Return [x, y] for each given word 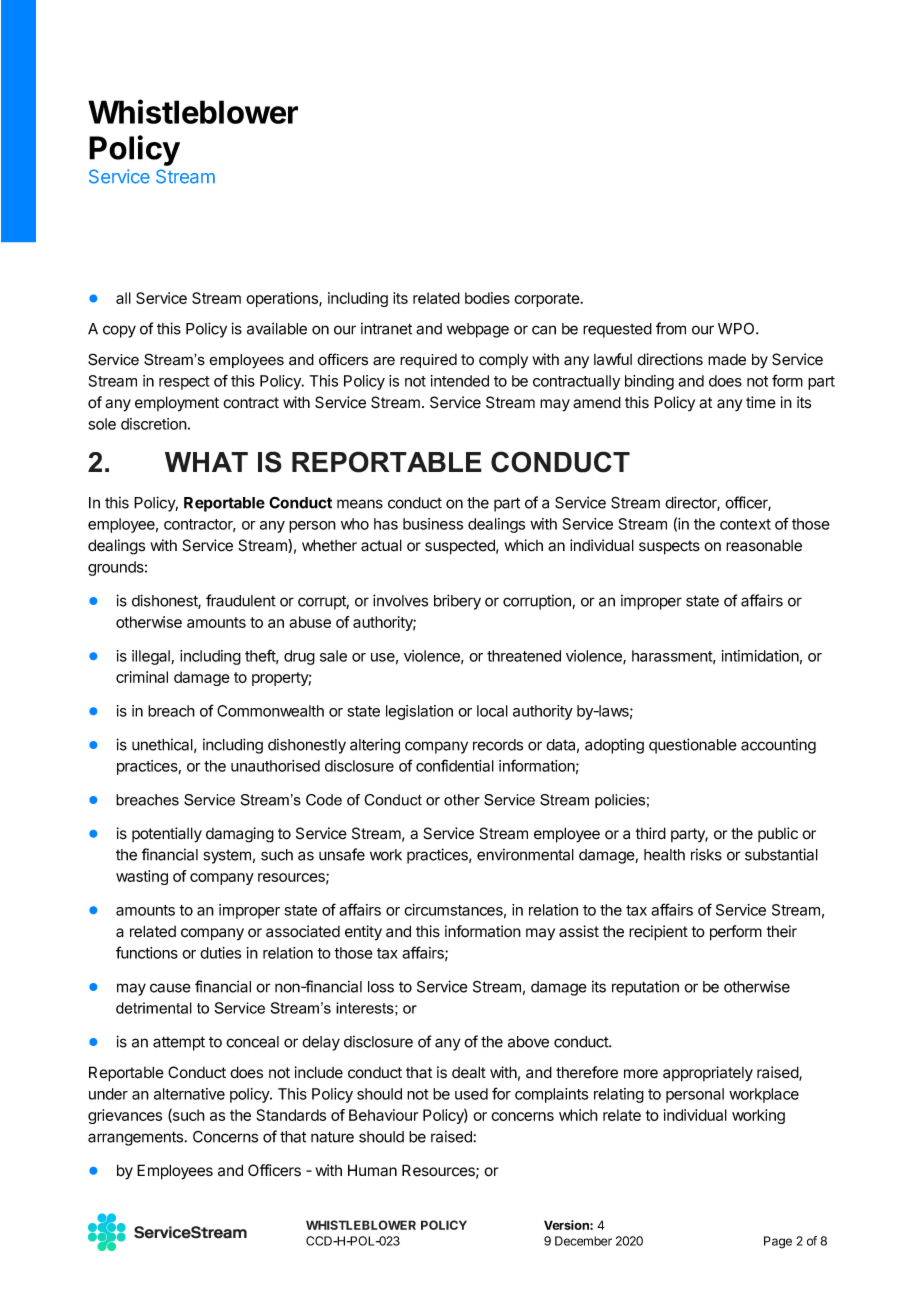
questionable [693, 746]
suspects [669, 547]
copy [119, 331]
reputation [645, 988]
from [671, 328]
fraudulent [241, 600]
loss [381, 987]
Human [372, 1170]
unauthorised [275, 766]
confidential [455, 765]
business [433, 524]
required [428, 361]
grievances [125, 1116]
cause [170, 988]
